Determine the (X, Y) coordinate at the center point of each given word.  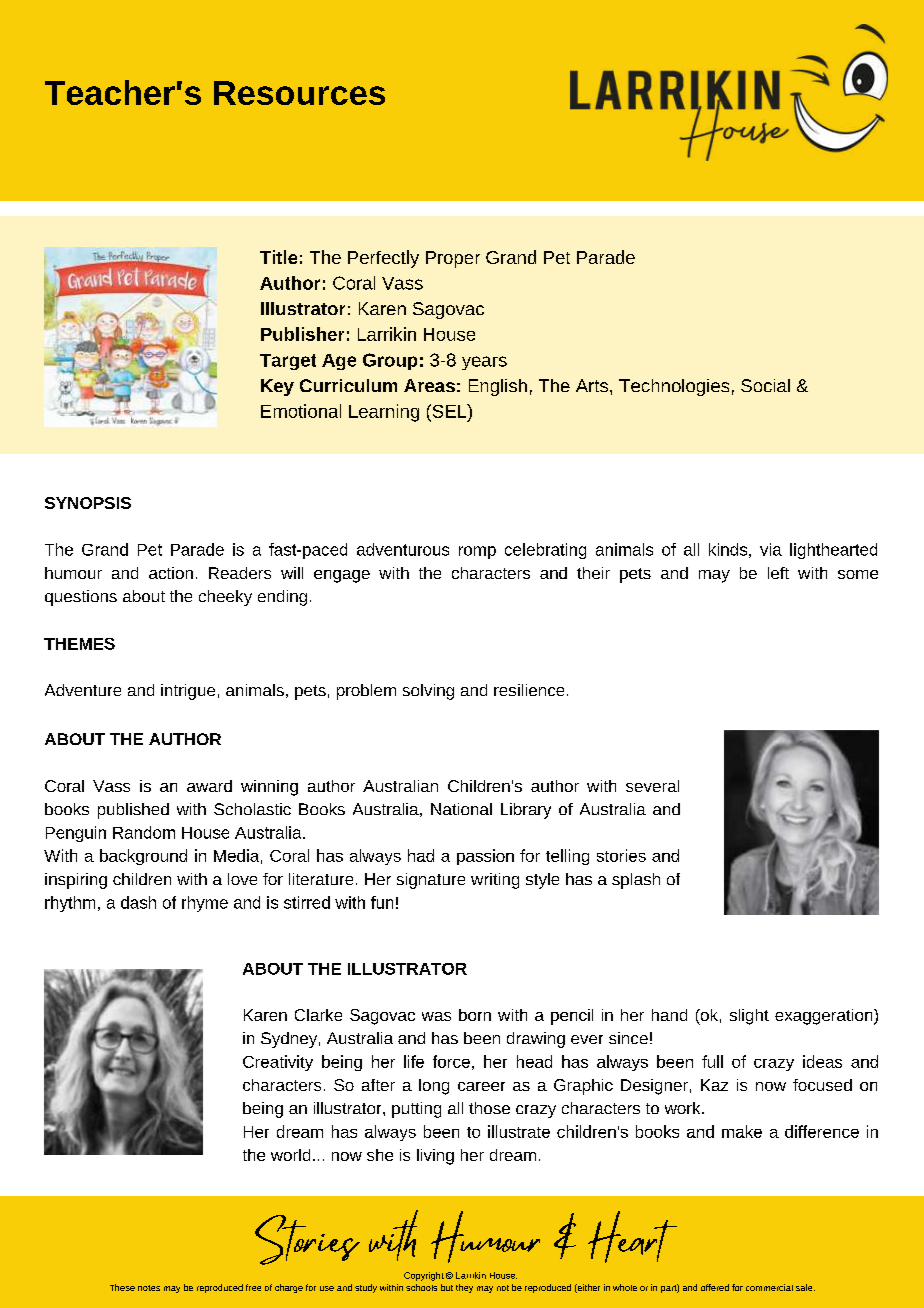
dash (138, 902)
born (475, 1015)
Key (277, 387)
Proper (453, 259)
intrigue (188, 692)
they (464, 1288)
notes (149, 1288)
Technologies (674, 387)
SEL (449, 411)
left (778, 573)
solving (428, 692)
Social (765, 385)
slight (749, 1017)
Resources (299, 93)
